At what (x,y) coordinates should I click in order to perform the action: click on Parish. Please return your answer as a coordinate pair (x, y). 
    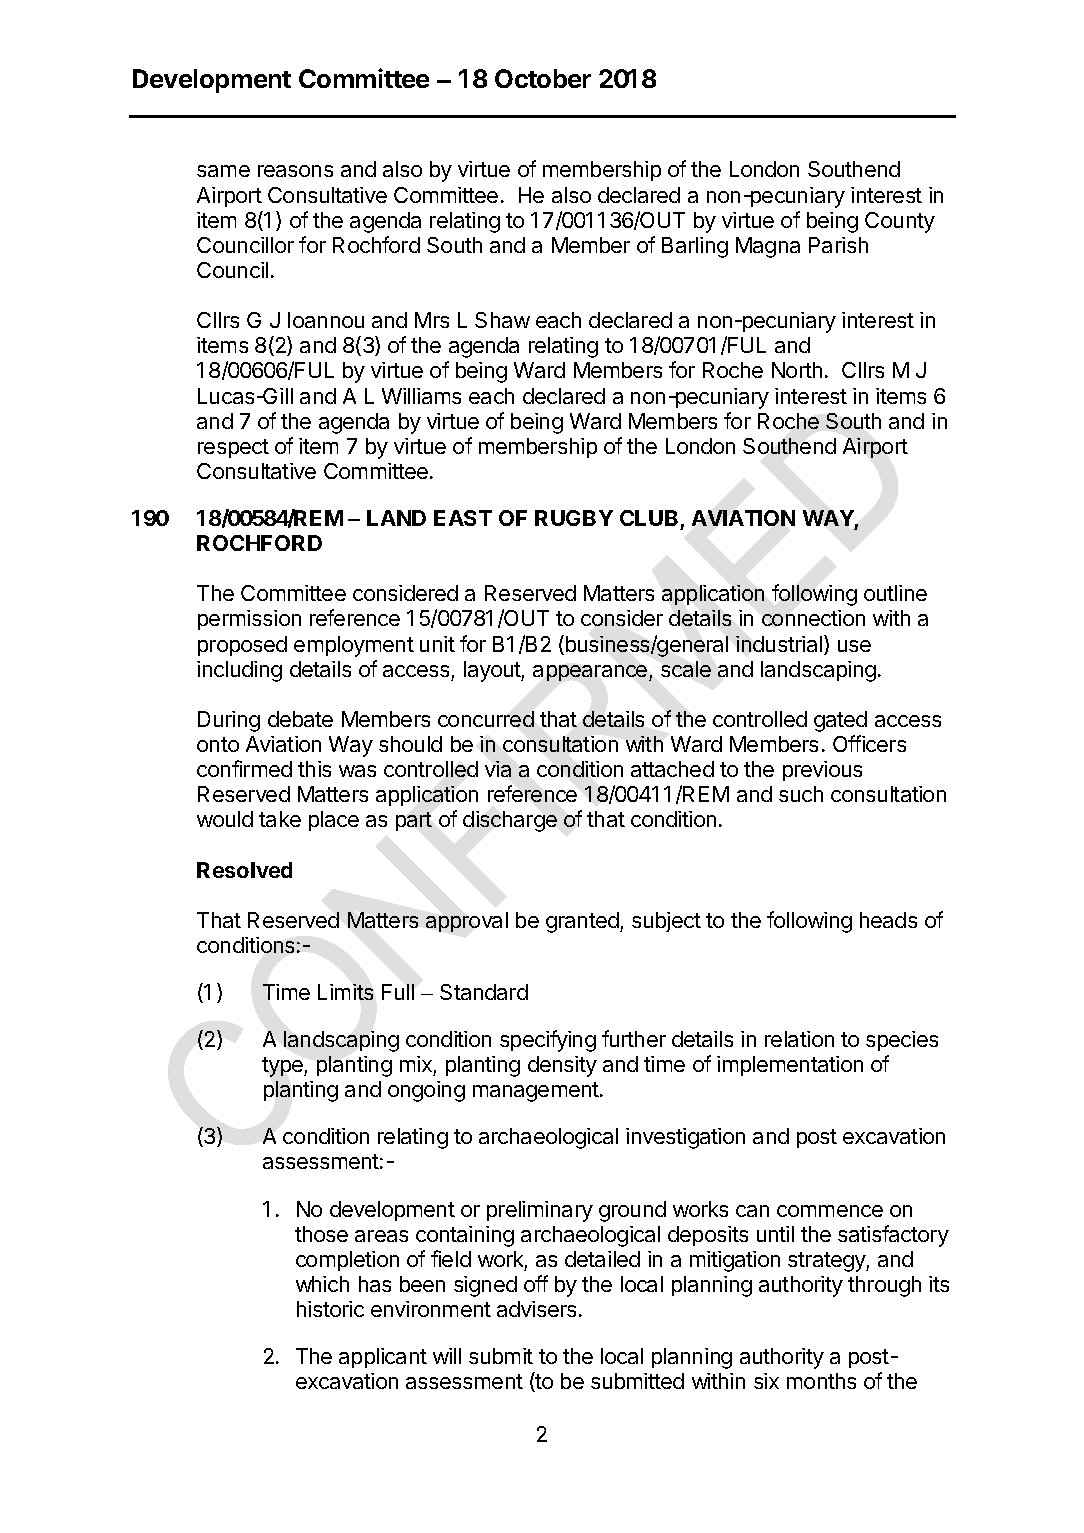
    Looking at the image, I should click on (838, 245).
